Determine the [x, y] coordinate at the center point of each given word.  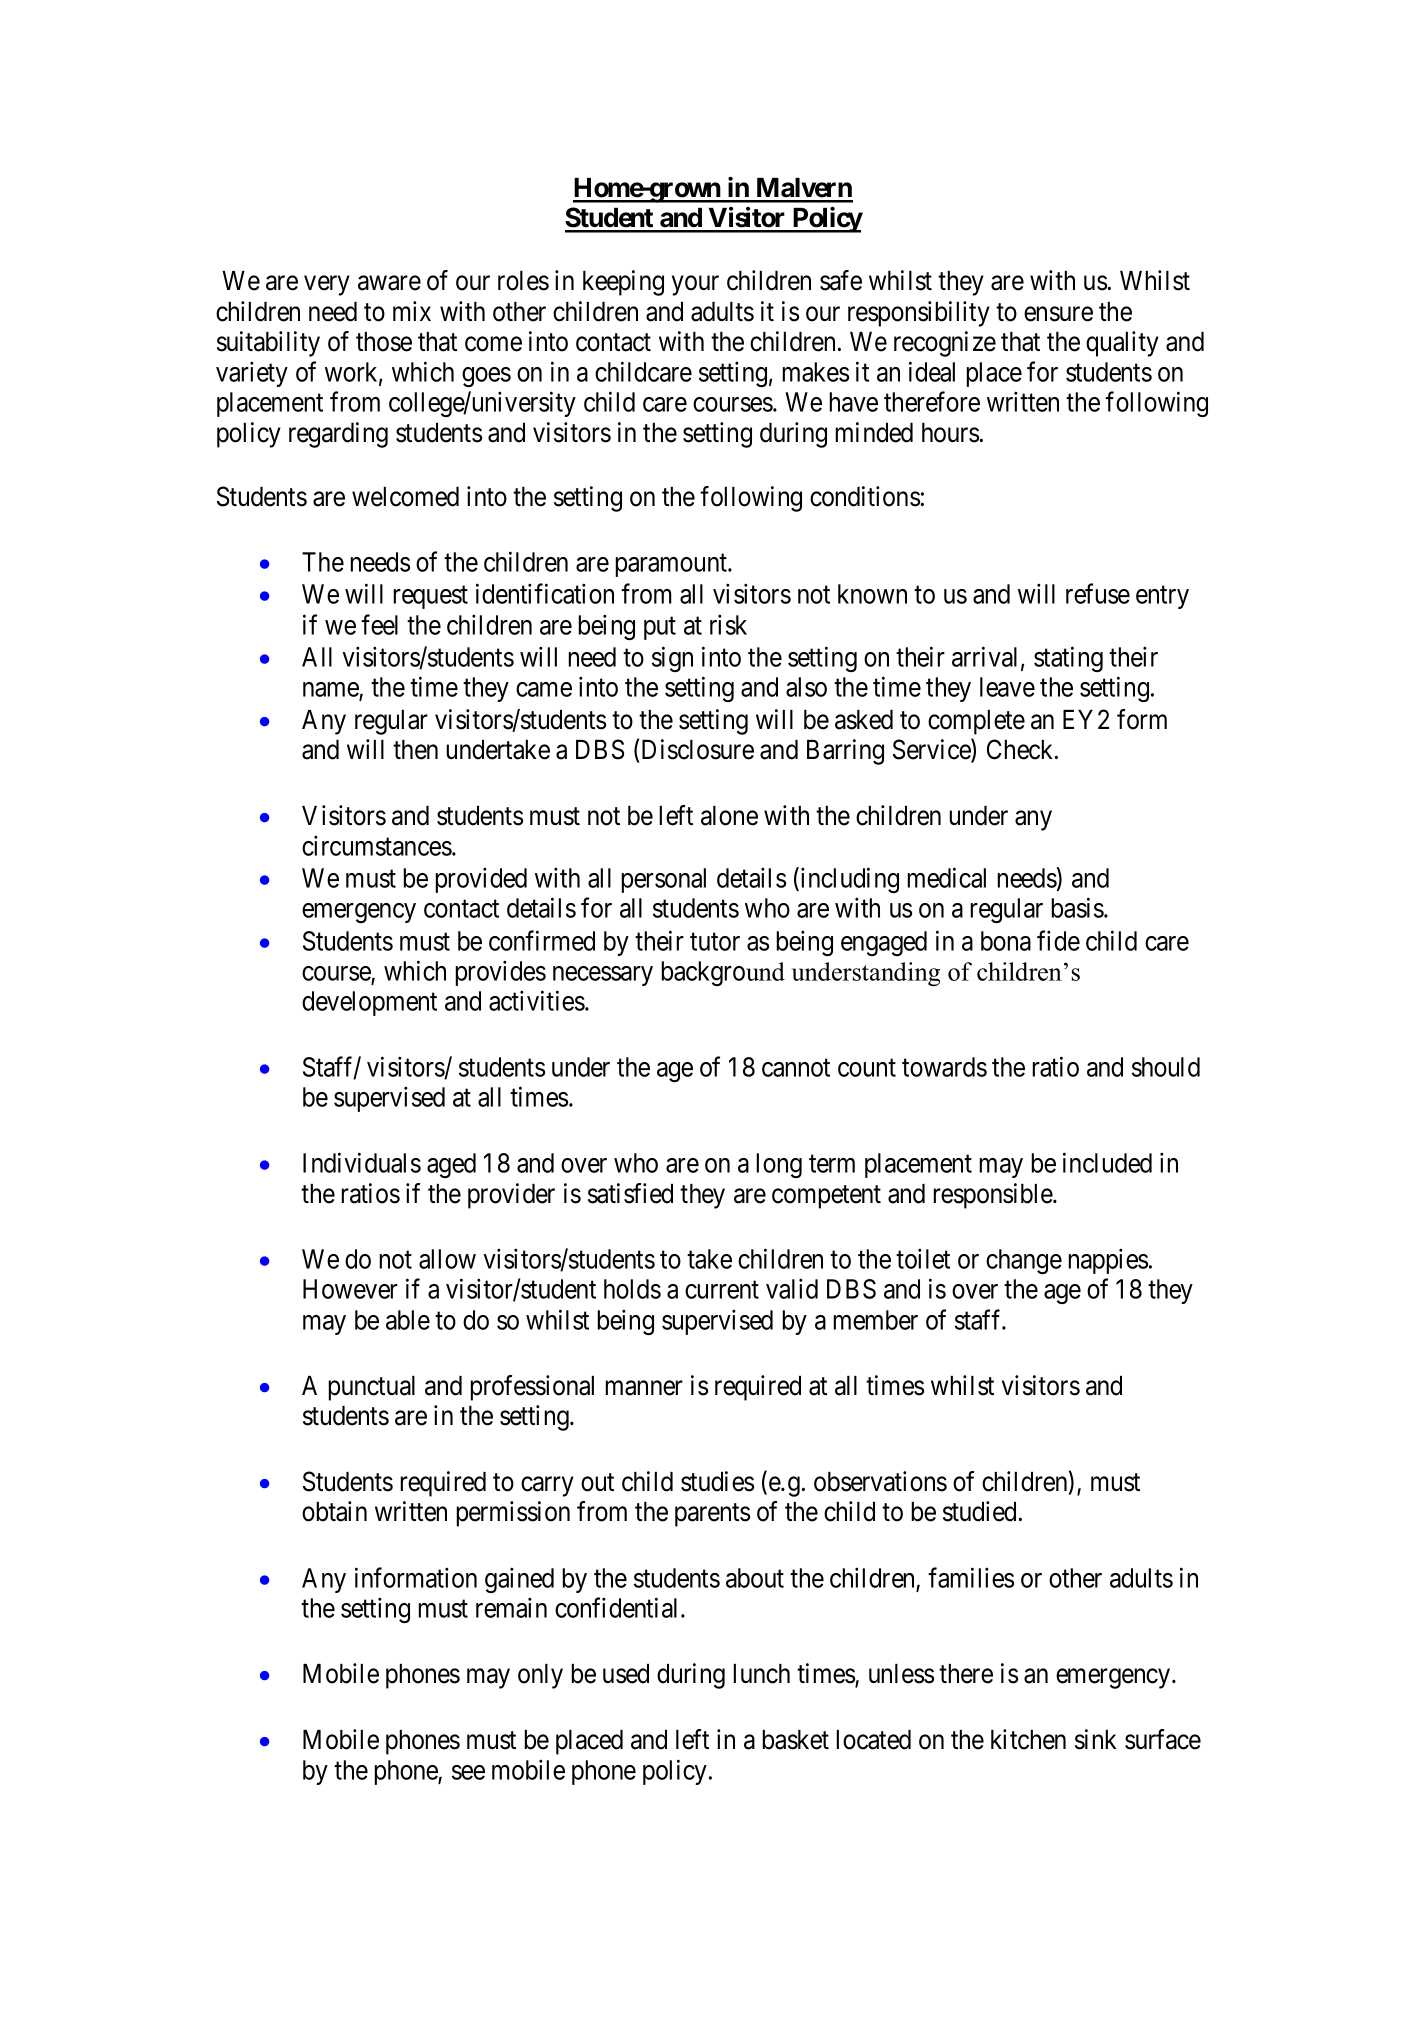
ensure [1058, 314]
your [695, 286]
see [468, 1772]
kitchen [1028, 1739]
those [384, 342]
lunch [761, 1674]
